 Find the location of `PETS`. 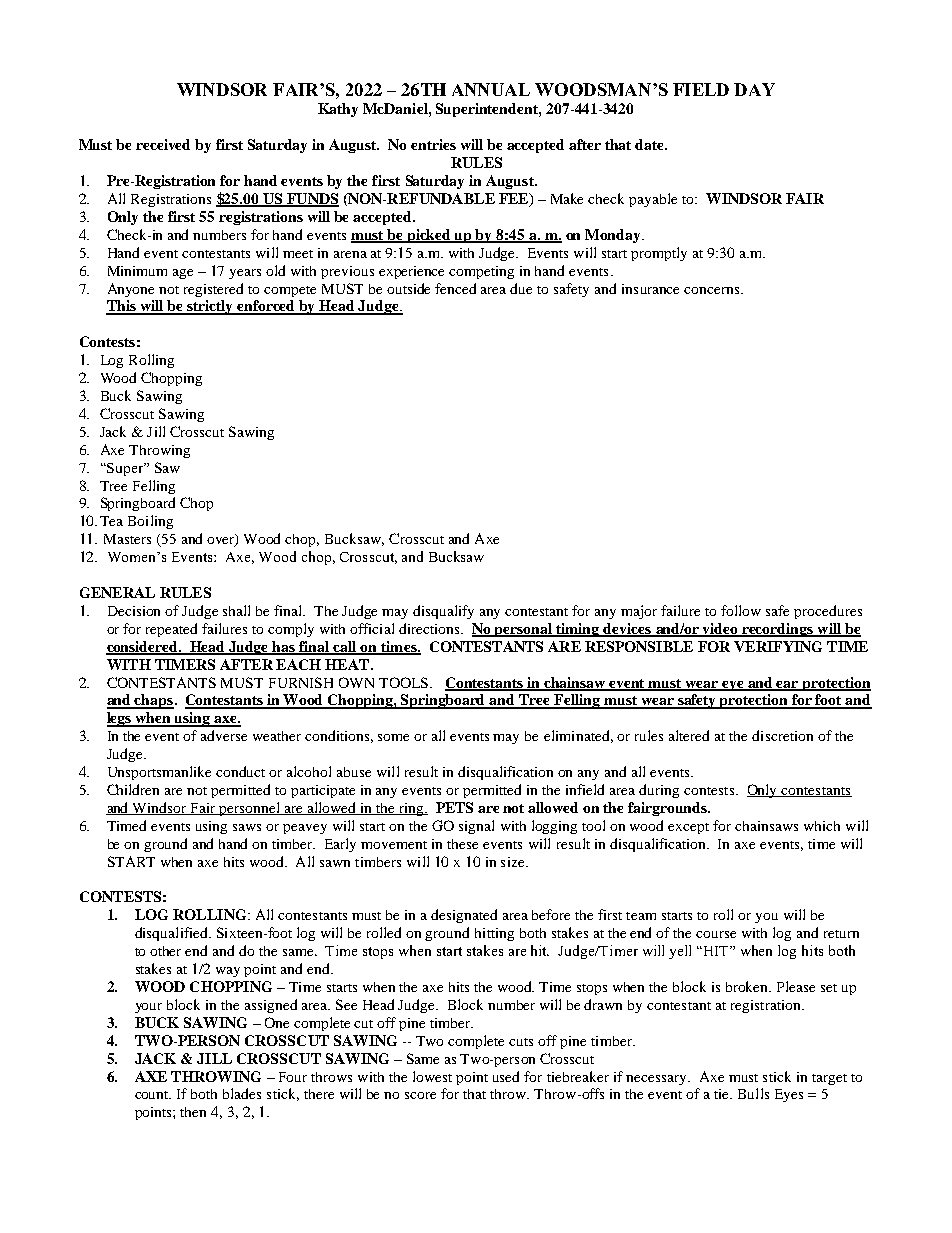

PETS is located at coordinates (454, 807).
